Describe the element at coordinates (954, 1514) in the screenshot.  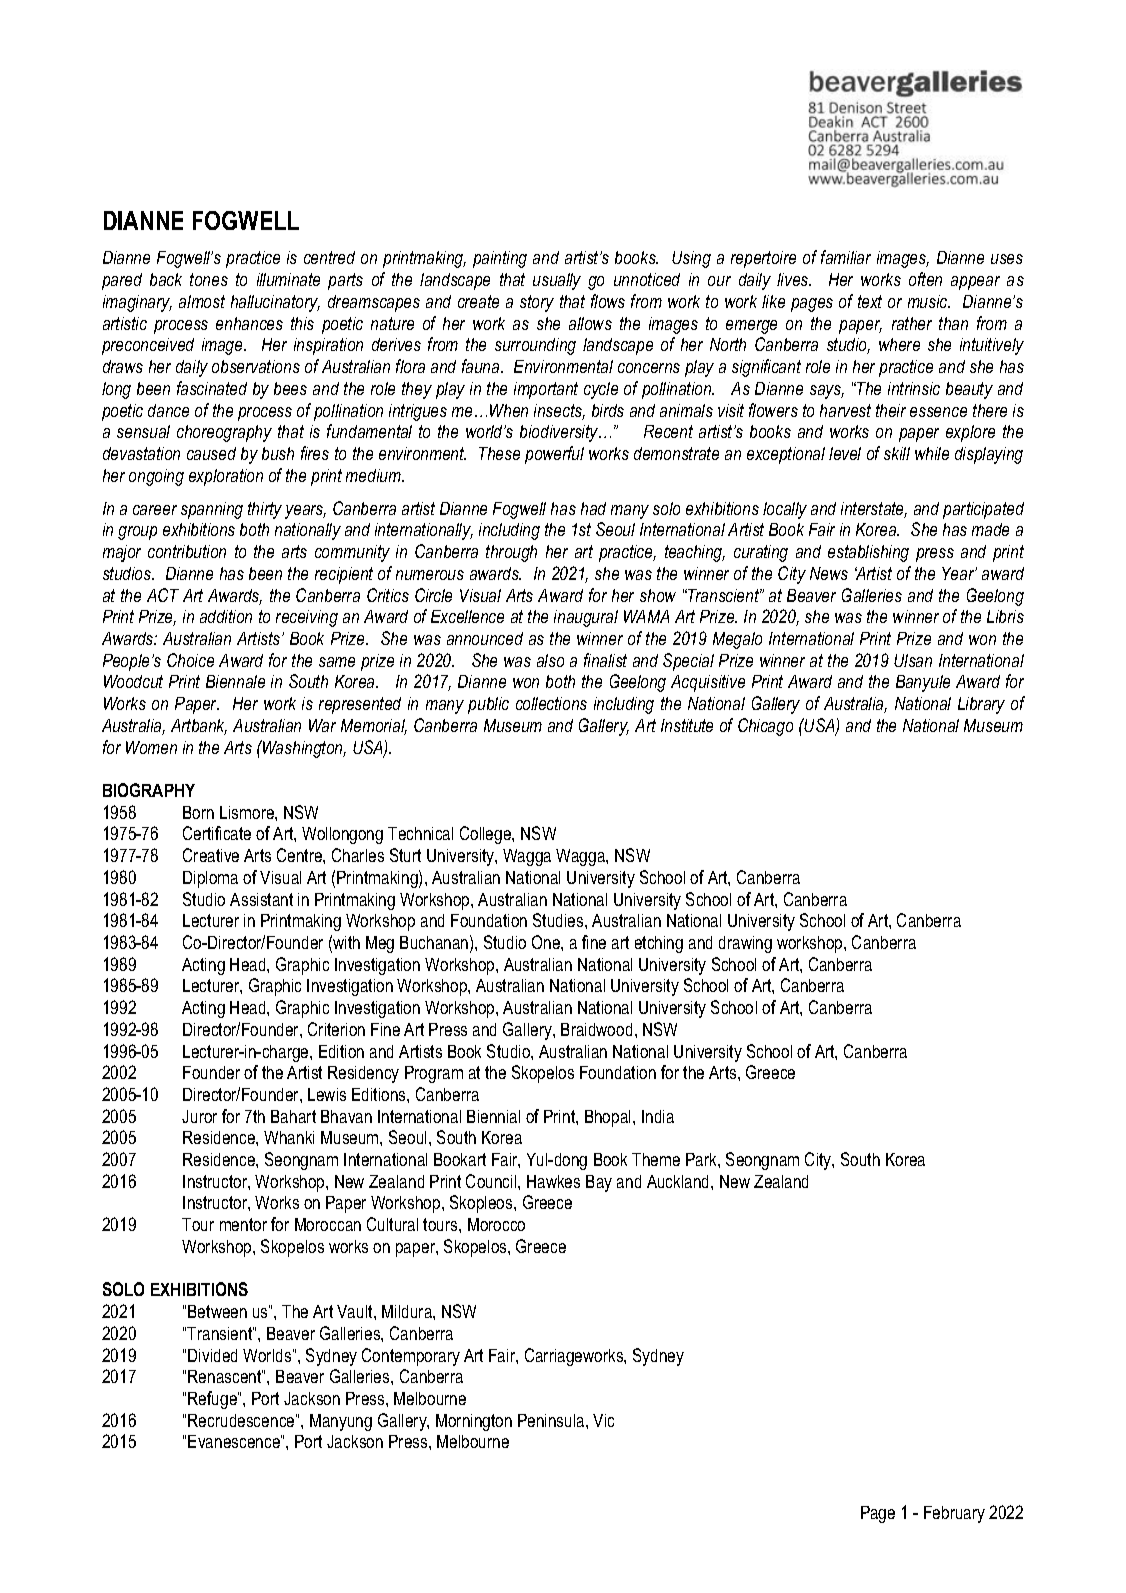
I see `February` at that location.
